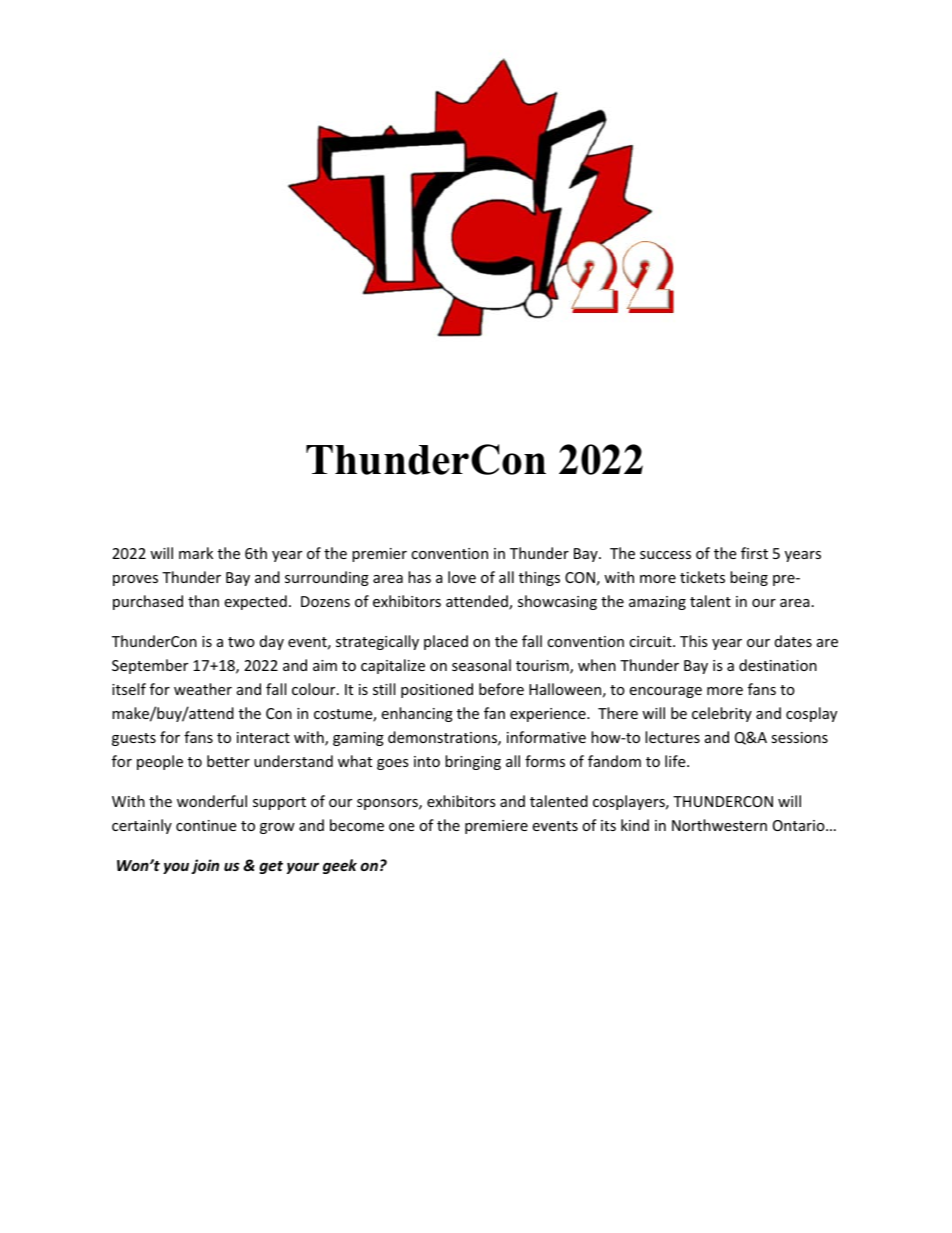 The height and width of the document is (1233, 952). I want to click on two, so click(241, 642).
